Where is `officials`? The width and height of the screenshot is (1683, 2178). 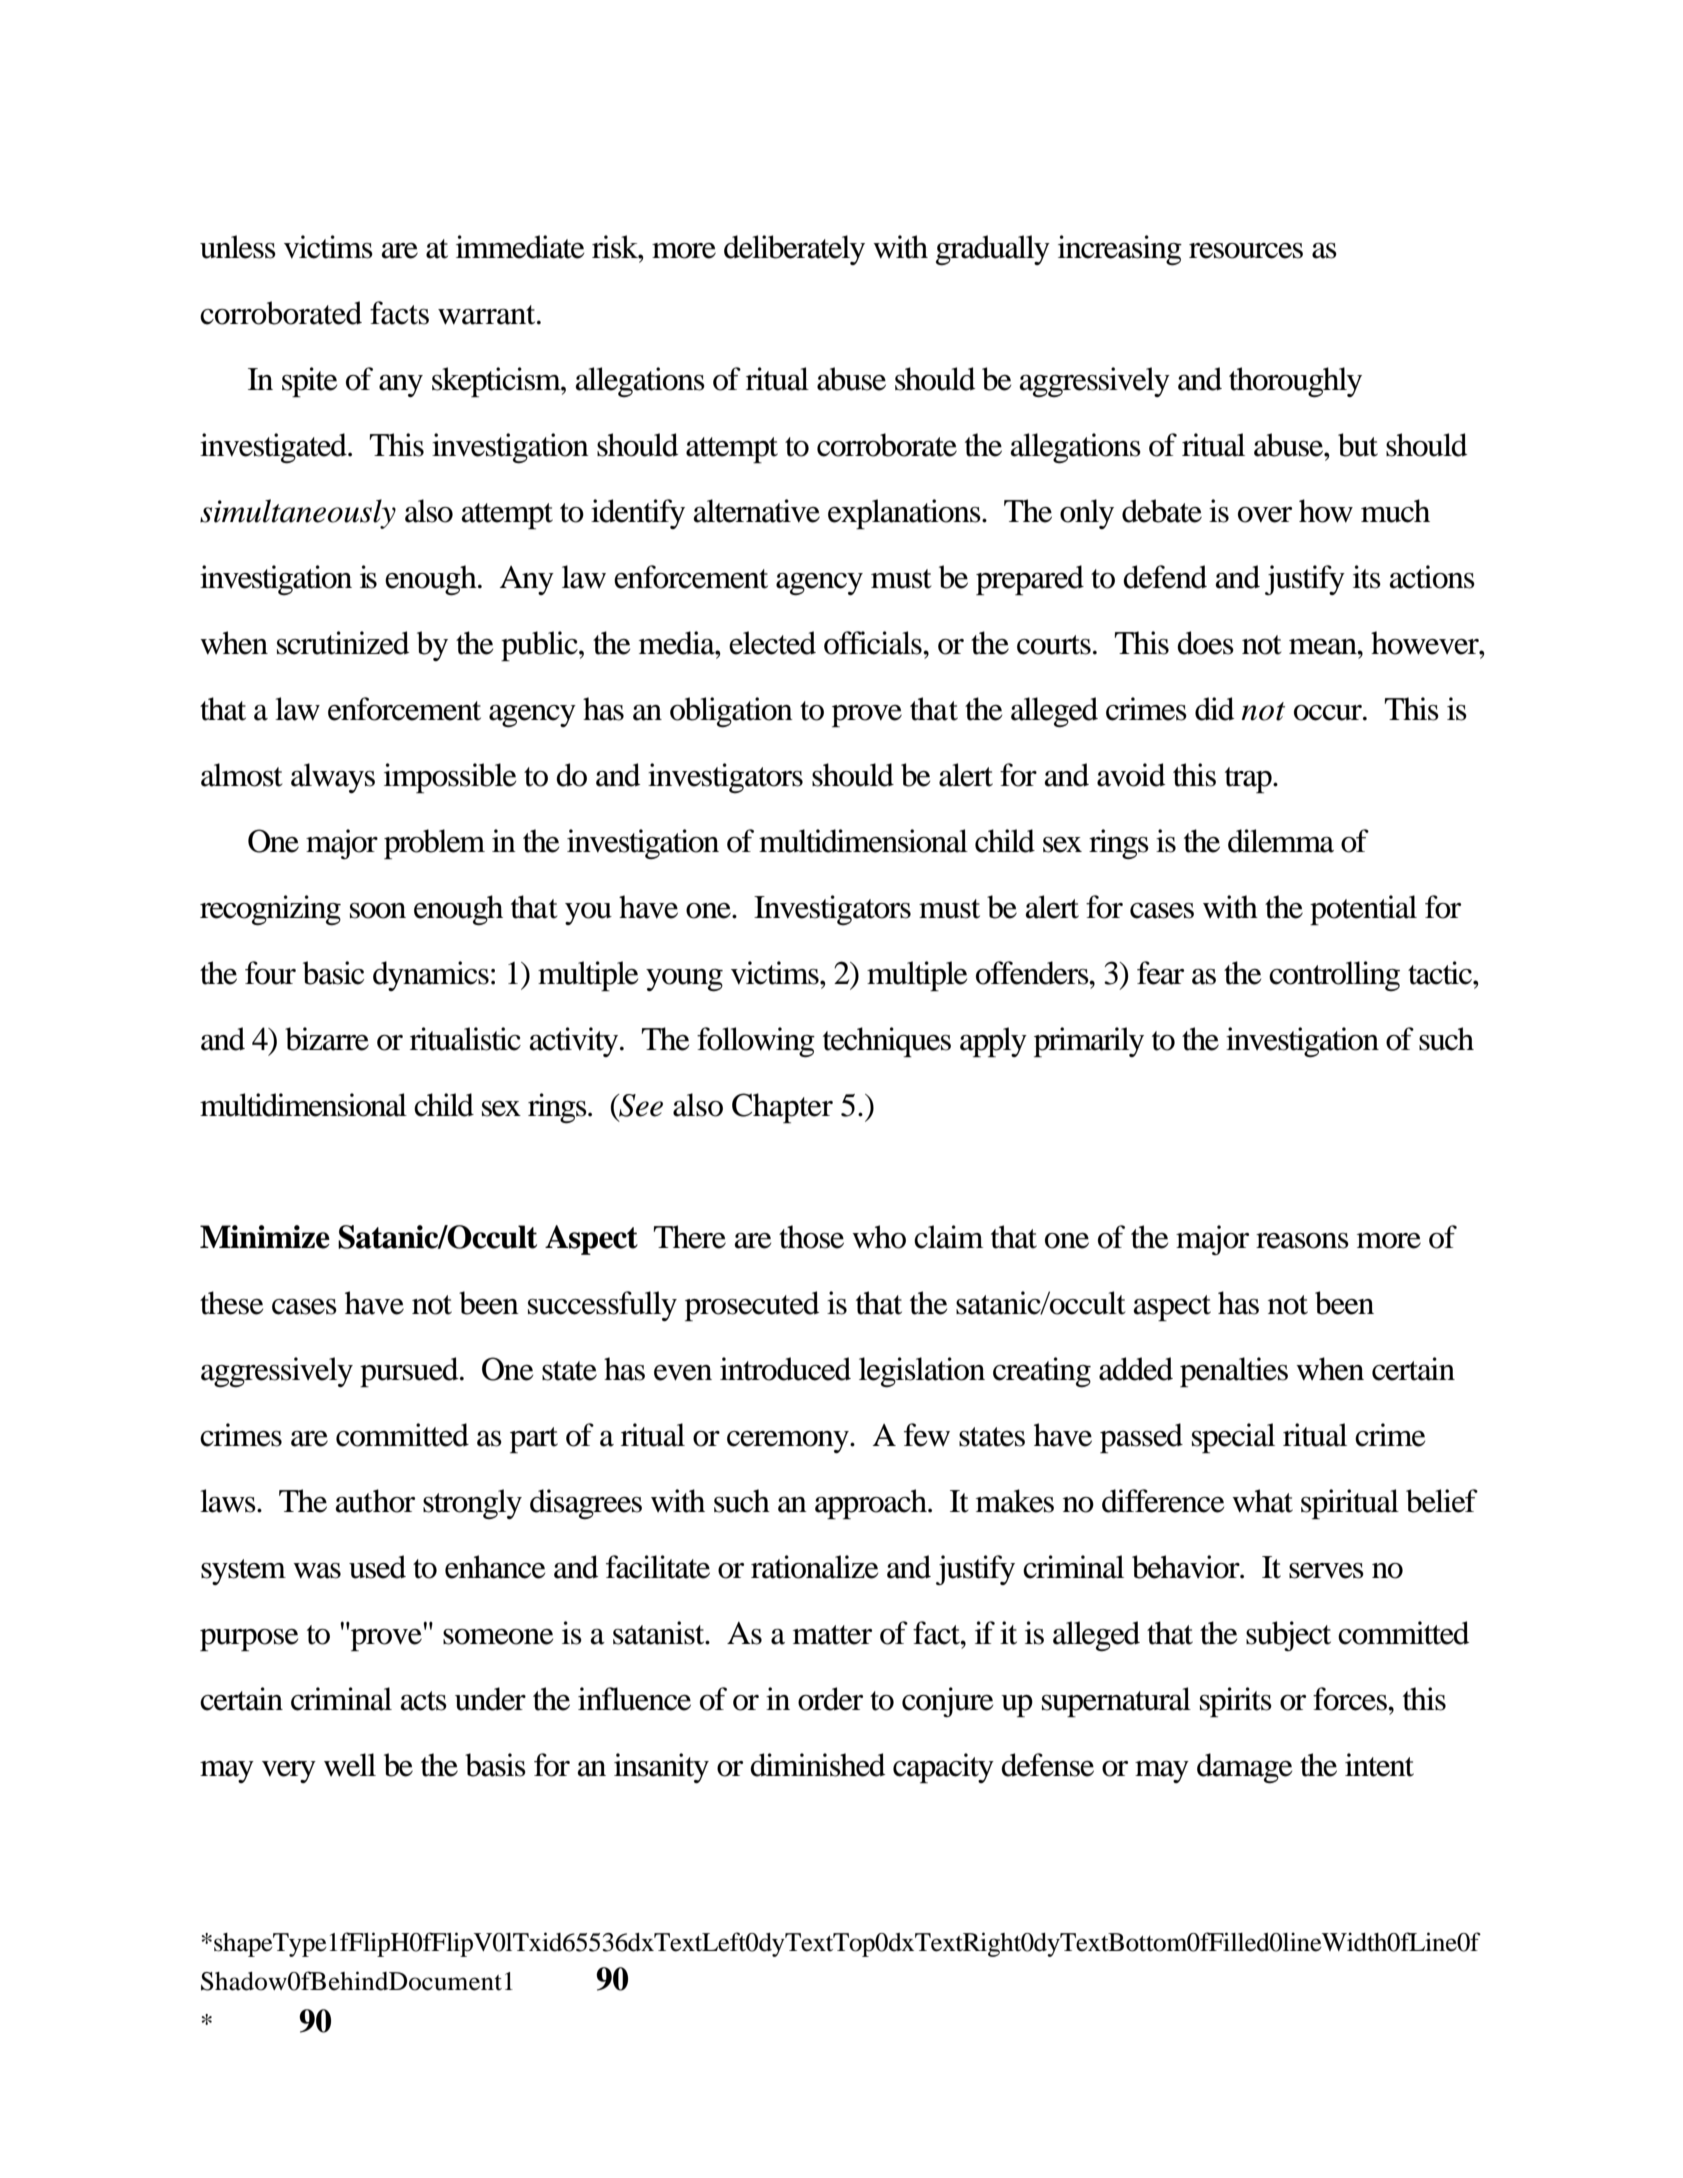
officials is located at coordinates (874, 643).
